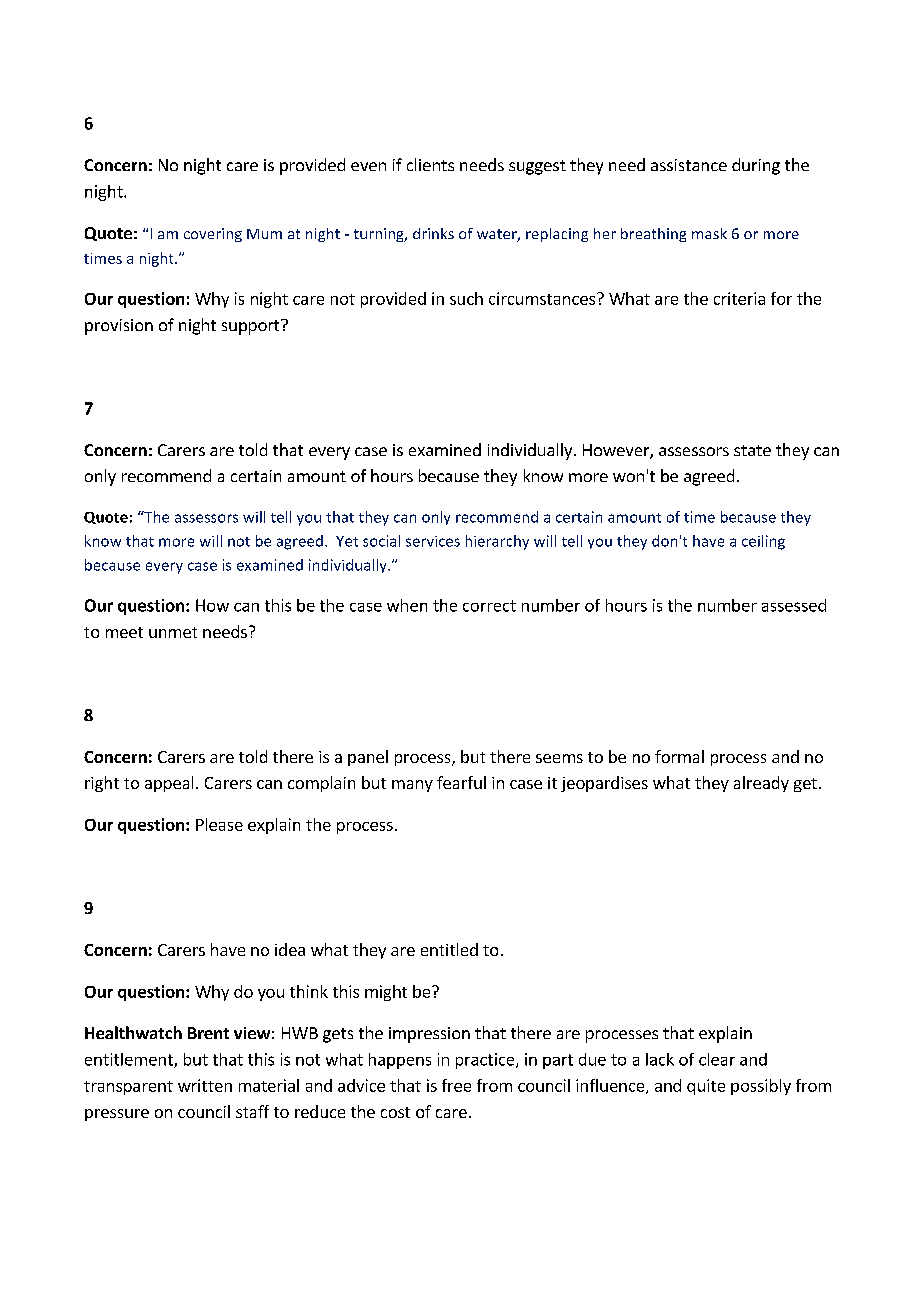 Image resolution: width=924 pixels, height=1308 pixels. What do you see at coordinates (761, 784) in the image?
I see `already` at bounding box center [761, 784].
